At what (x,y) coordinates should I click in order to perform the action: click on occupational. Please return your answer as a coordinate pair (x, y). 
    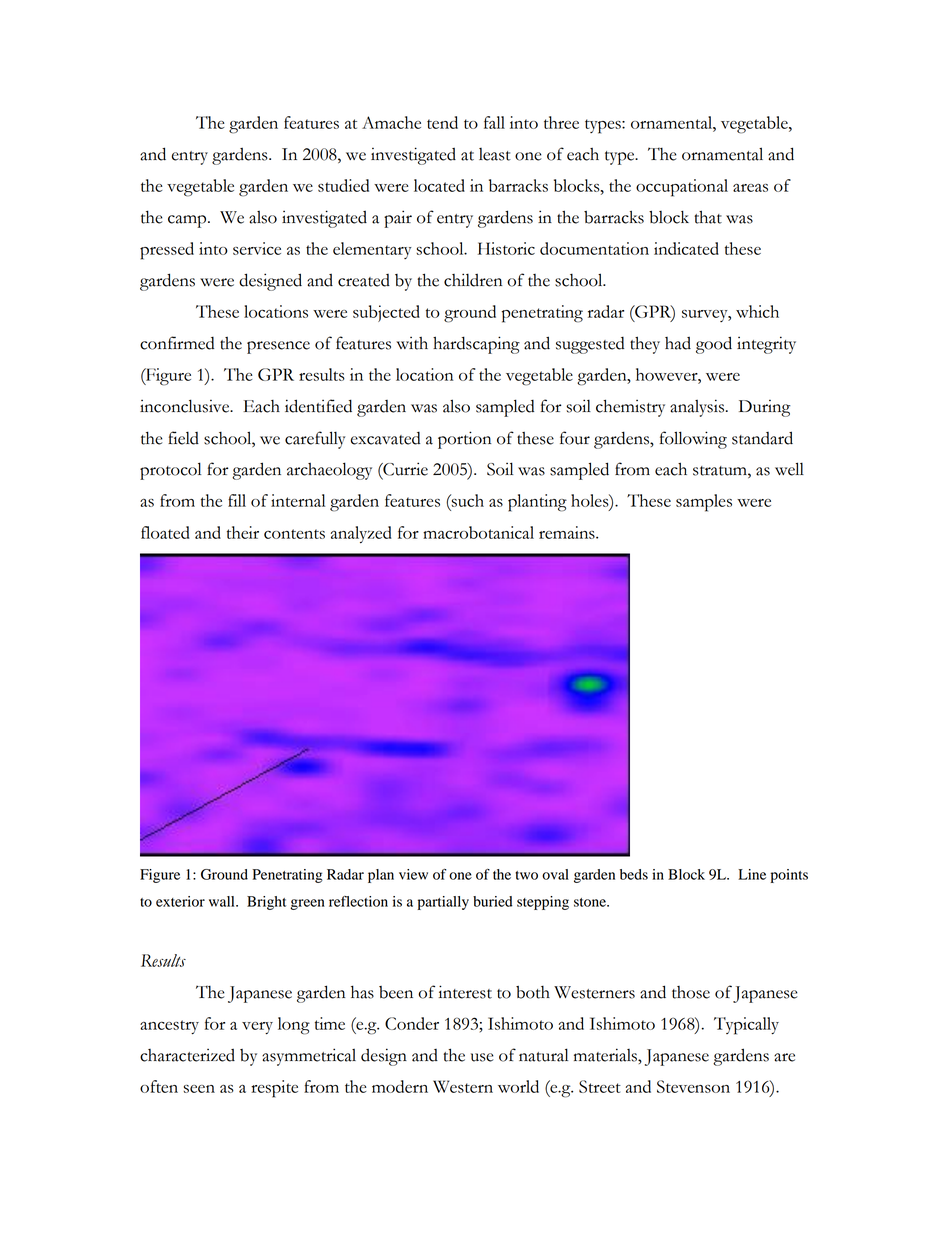
    Looking at the image, I should click on (682, 188).
